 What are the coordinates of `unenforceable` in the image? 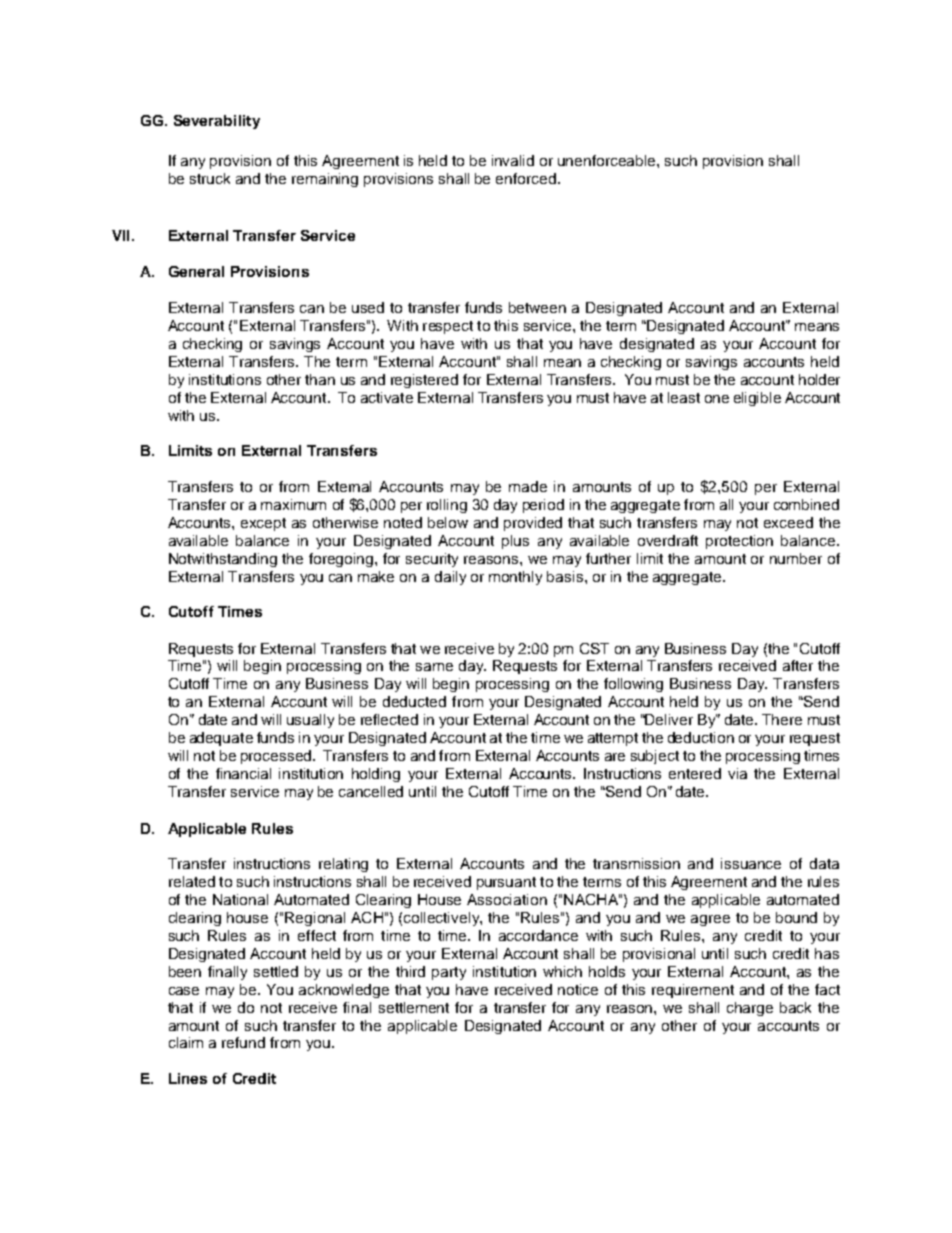 It's located at (608, 160).
